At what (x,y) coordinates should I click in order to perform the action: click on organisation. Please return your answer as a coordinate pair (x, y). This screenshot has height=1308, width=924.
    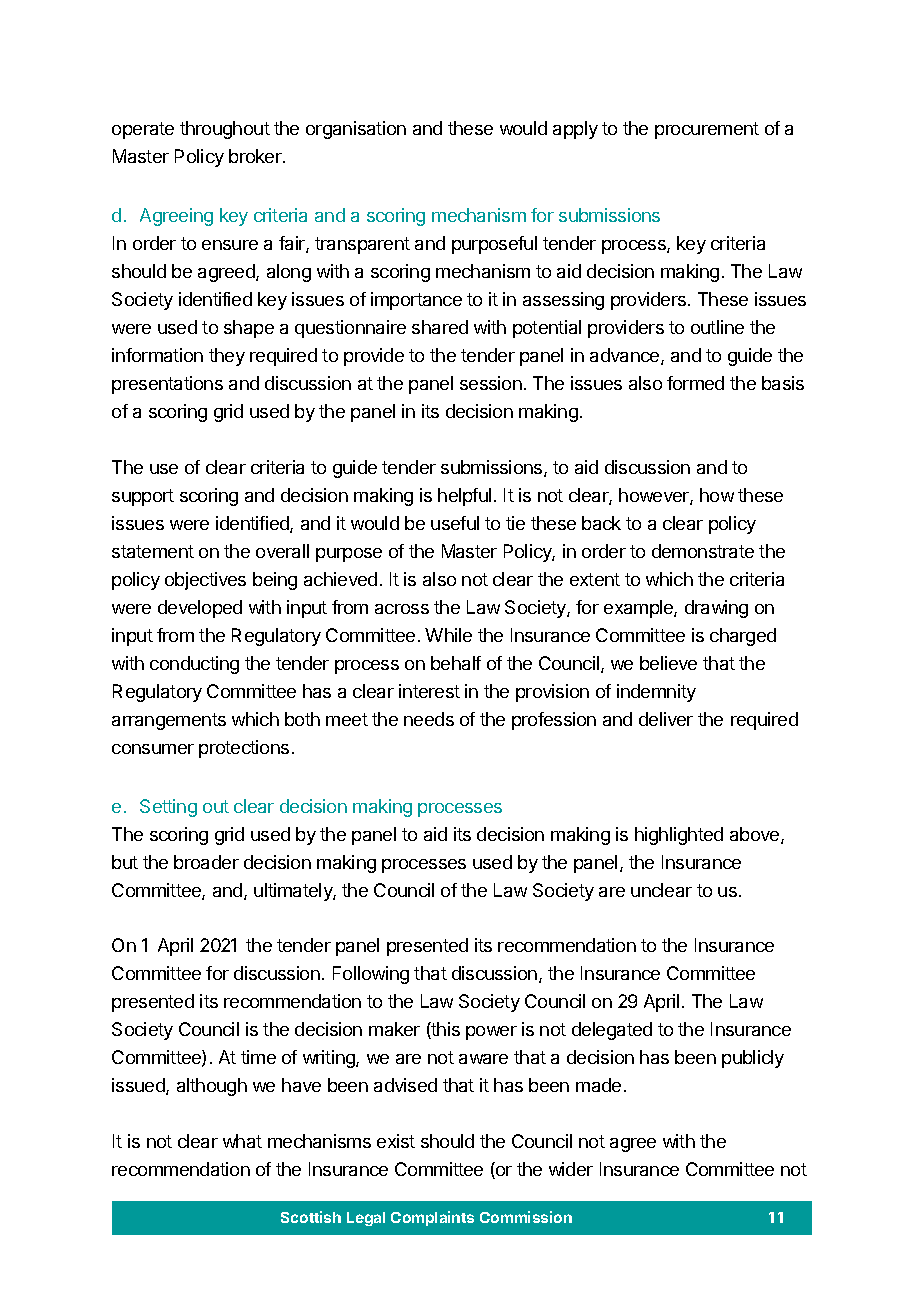
    Looking at the image, I should click on (356, 130).
